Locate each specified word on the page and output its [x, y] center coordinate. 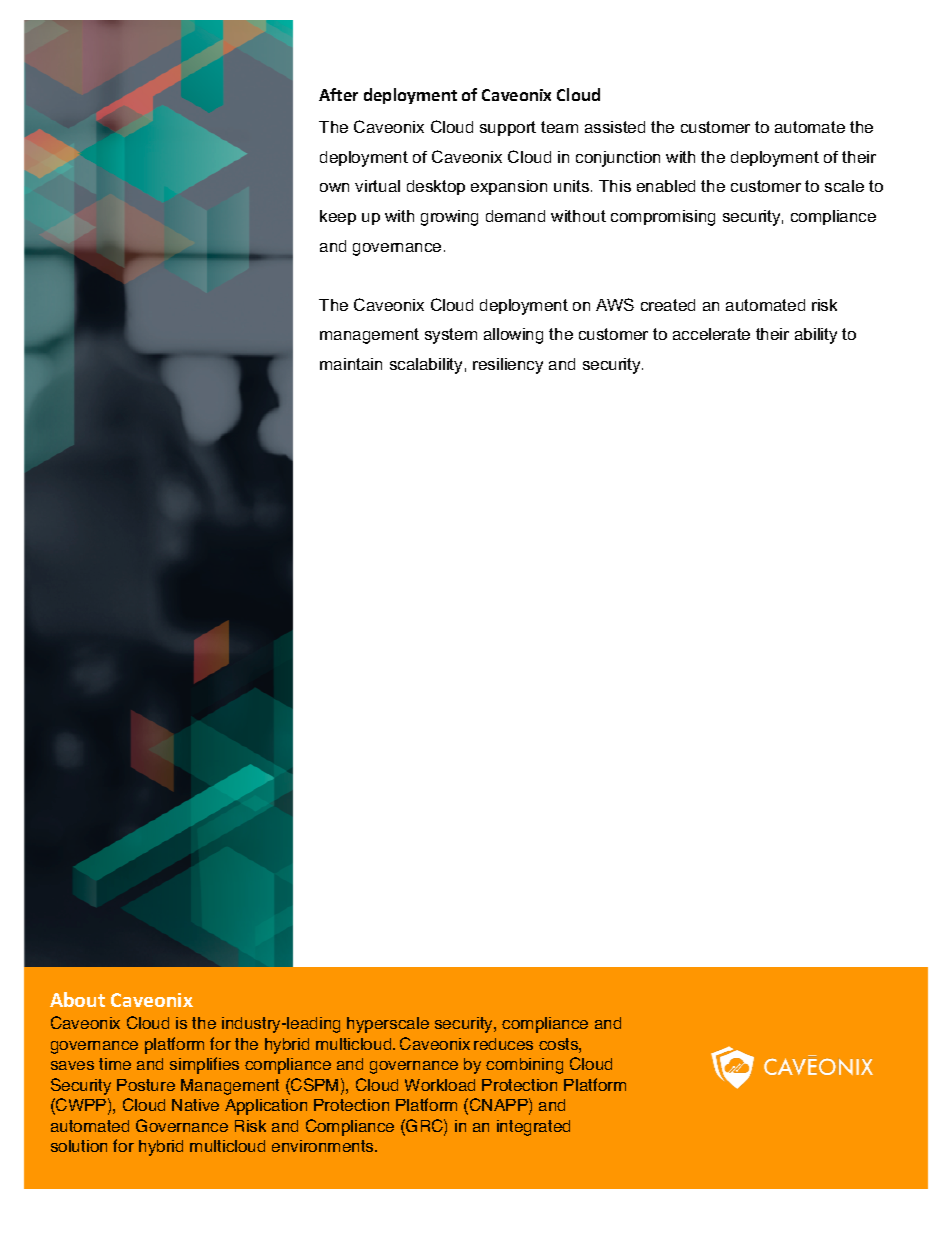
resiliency [508, 366]
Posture [146, 1085]
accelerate [711, 334]
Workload [440, 1085]
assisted [615, 127]
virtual [377, 186]
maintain [351, 364]
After [338, 94]
